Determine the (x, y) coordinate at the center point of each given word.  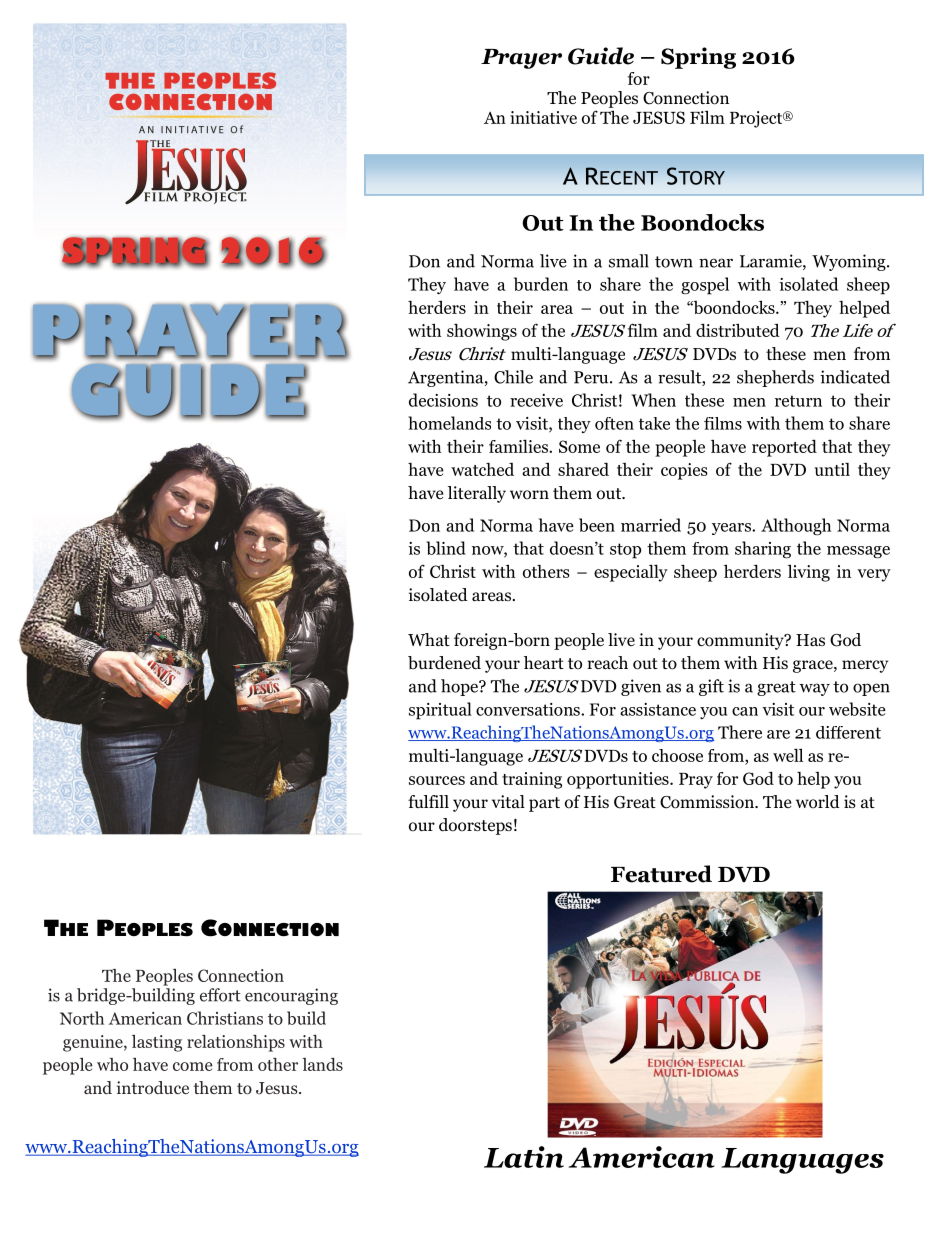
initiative (543, 117)
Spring (698, 58)
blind (446, 548)
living (809, 573)
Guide (601, 56)
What (429, 639)
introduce (153, 1087)
